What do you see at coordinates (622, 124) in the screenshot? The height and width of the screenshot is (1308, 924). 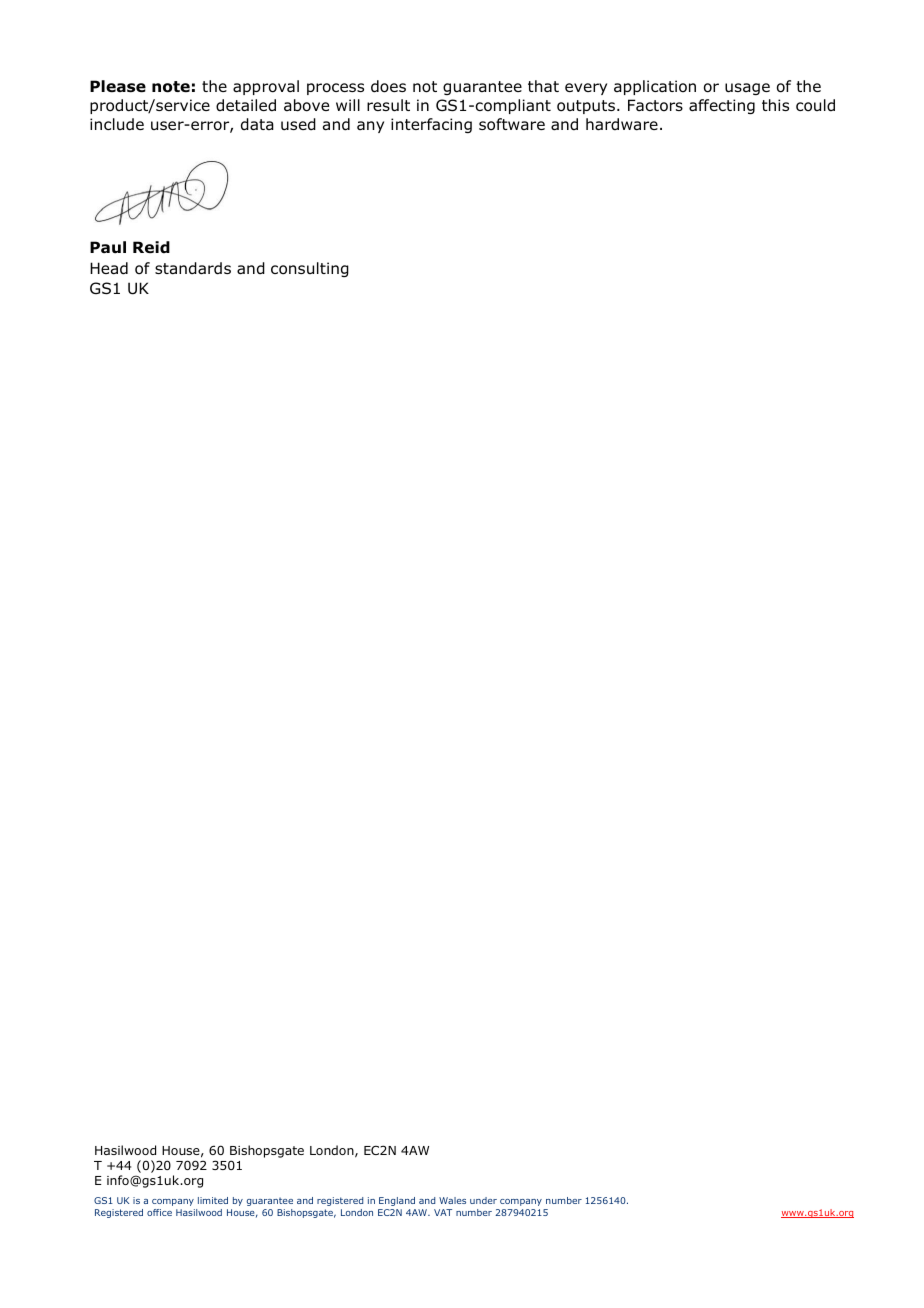 I see `hardware` at bounding box center [622, 124].
